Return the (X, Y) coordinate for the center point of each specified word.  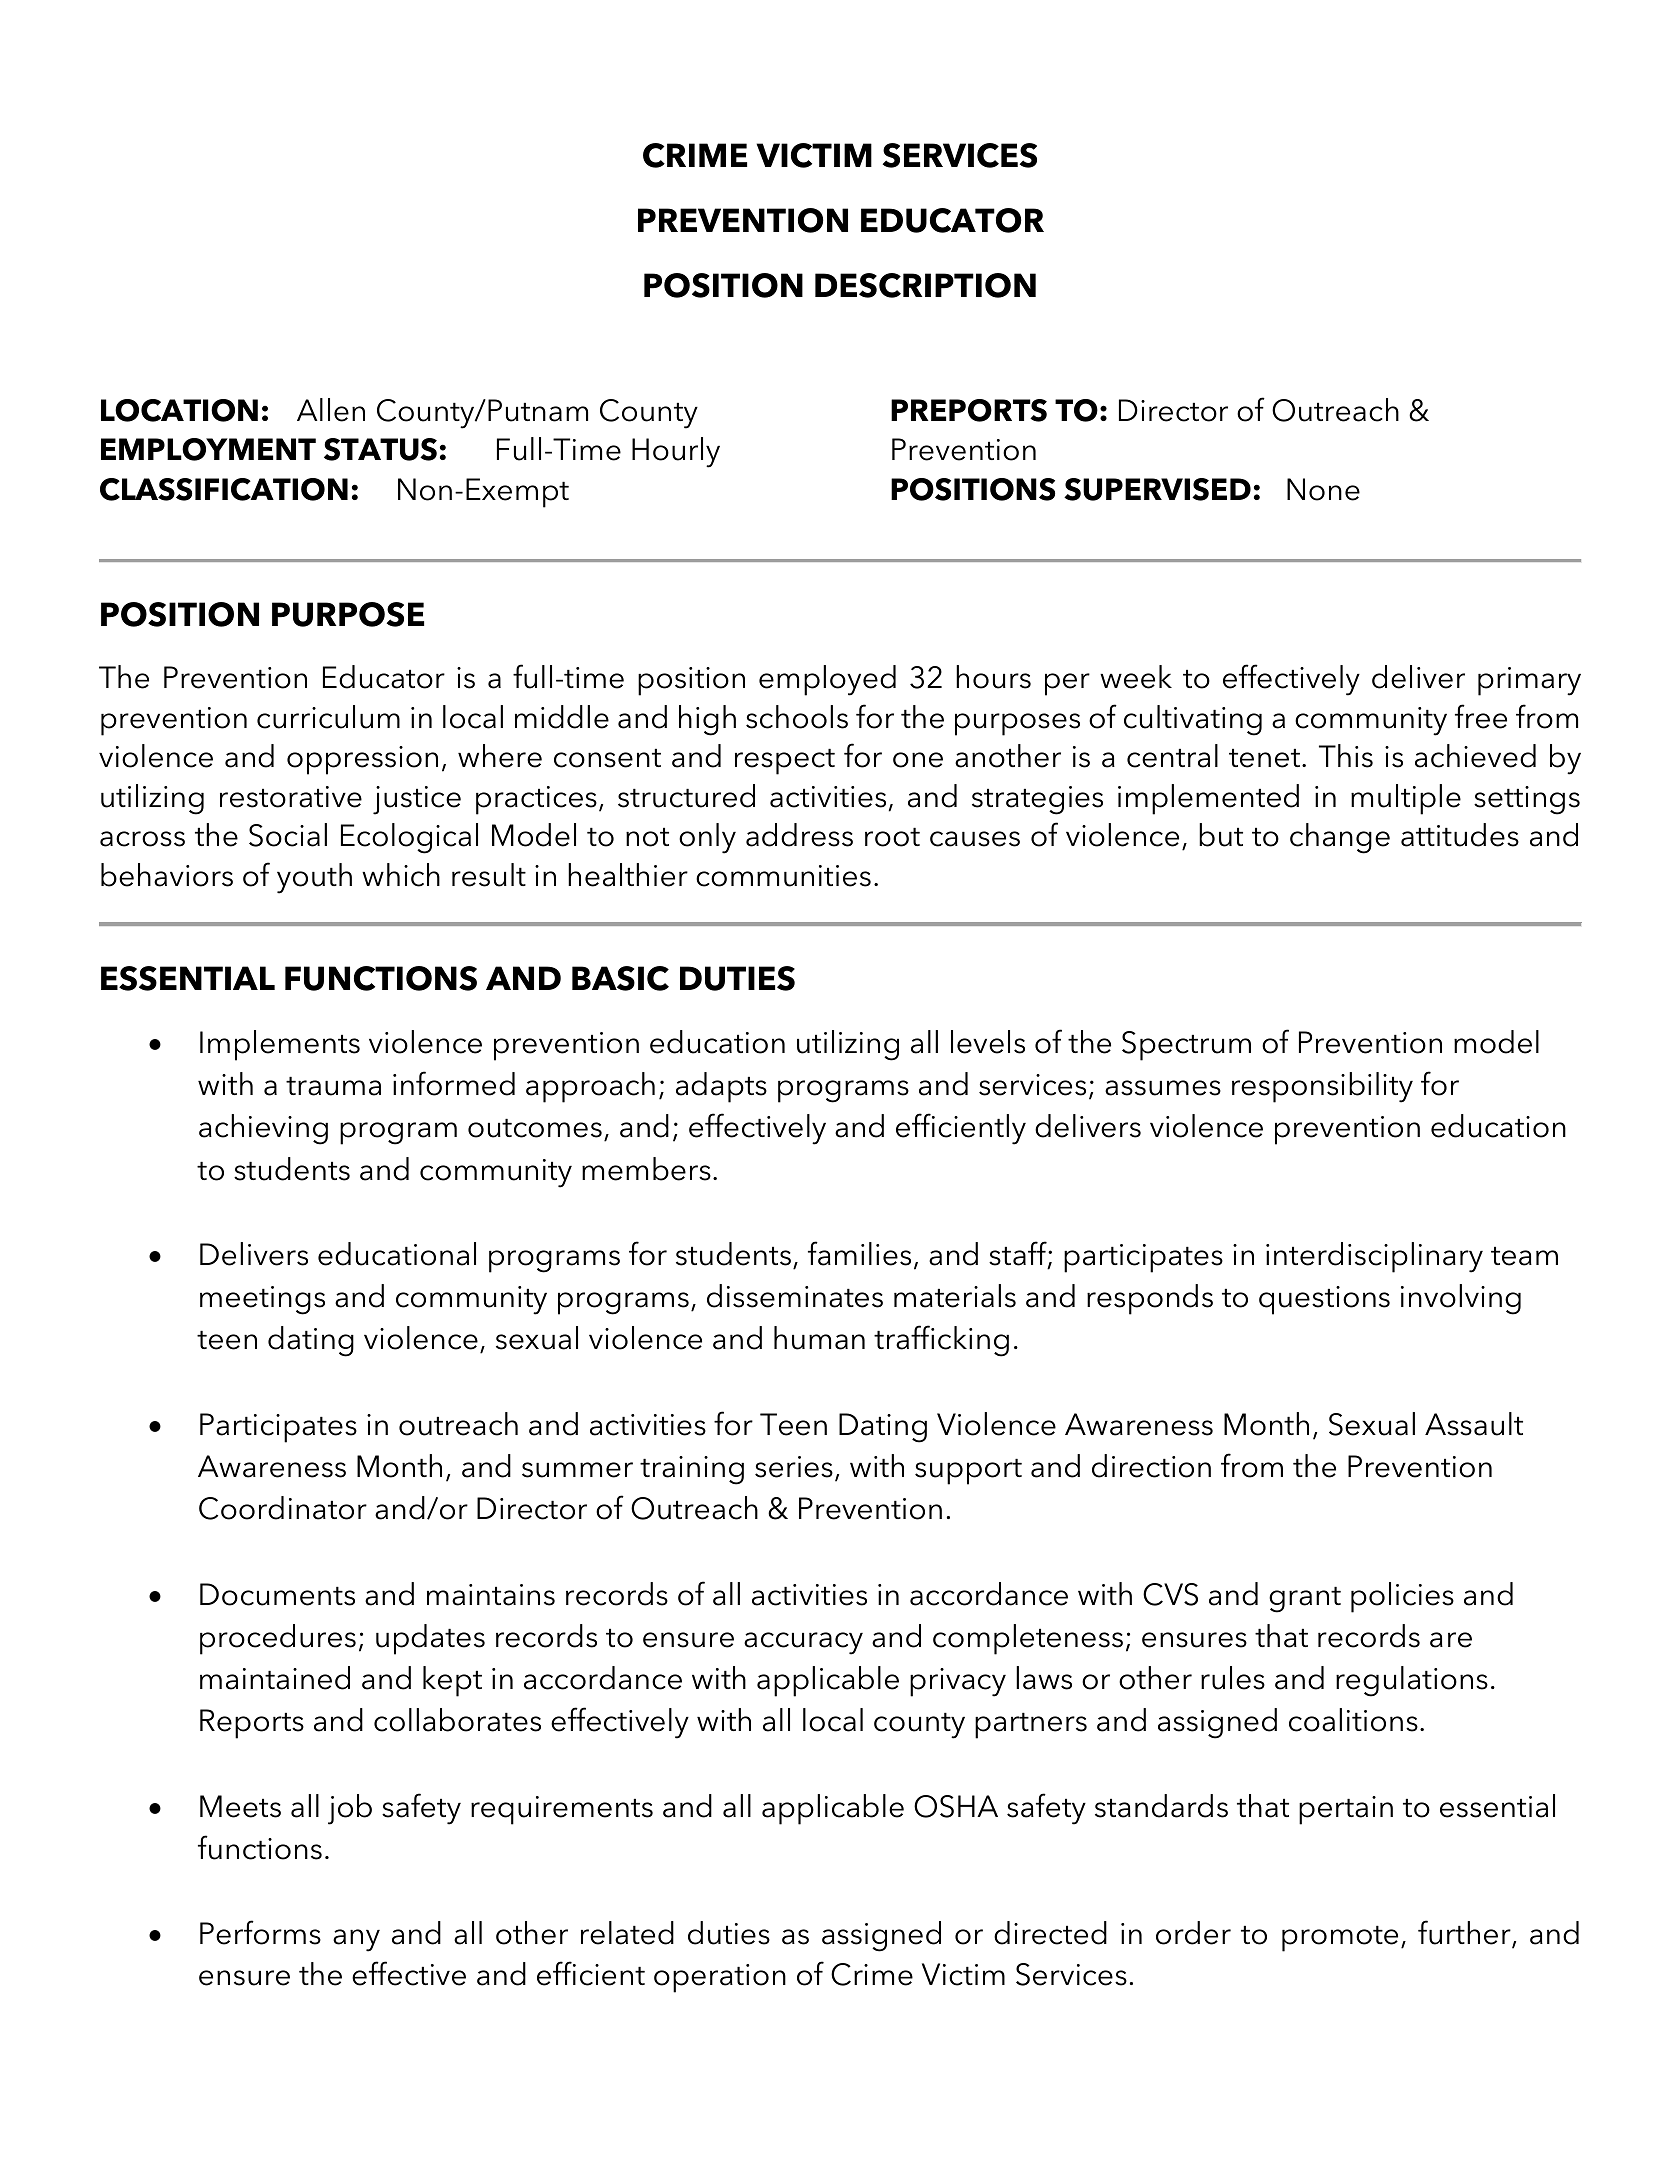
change (1340, 838)
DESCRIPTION (925, 285)
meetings (262, 1300)
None (1323, 489)
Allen (331, 410)
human (819, 1338)
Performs (260, 1932)
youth (314, 878)
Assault (1474, 1424)
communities (783, 876)
